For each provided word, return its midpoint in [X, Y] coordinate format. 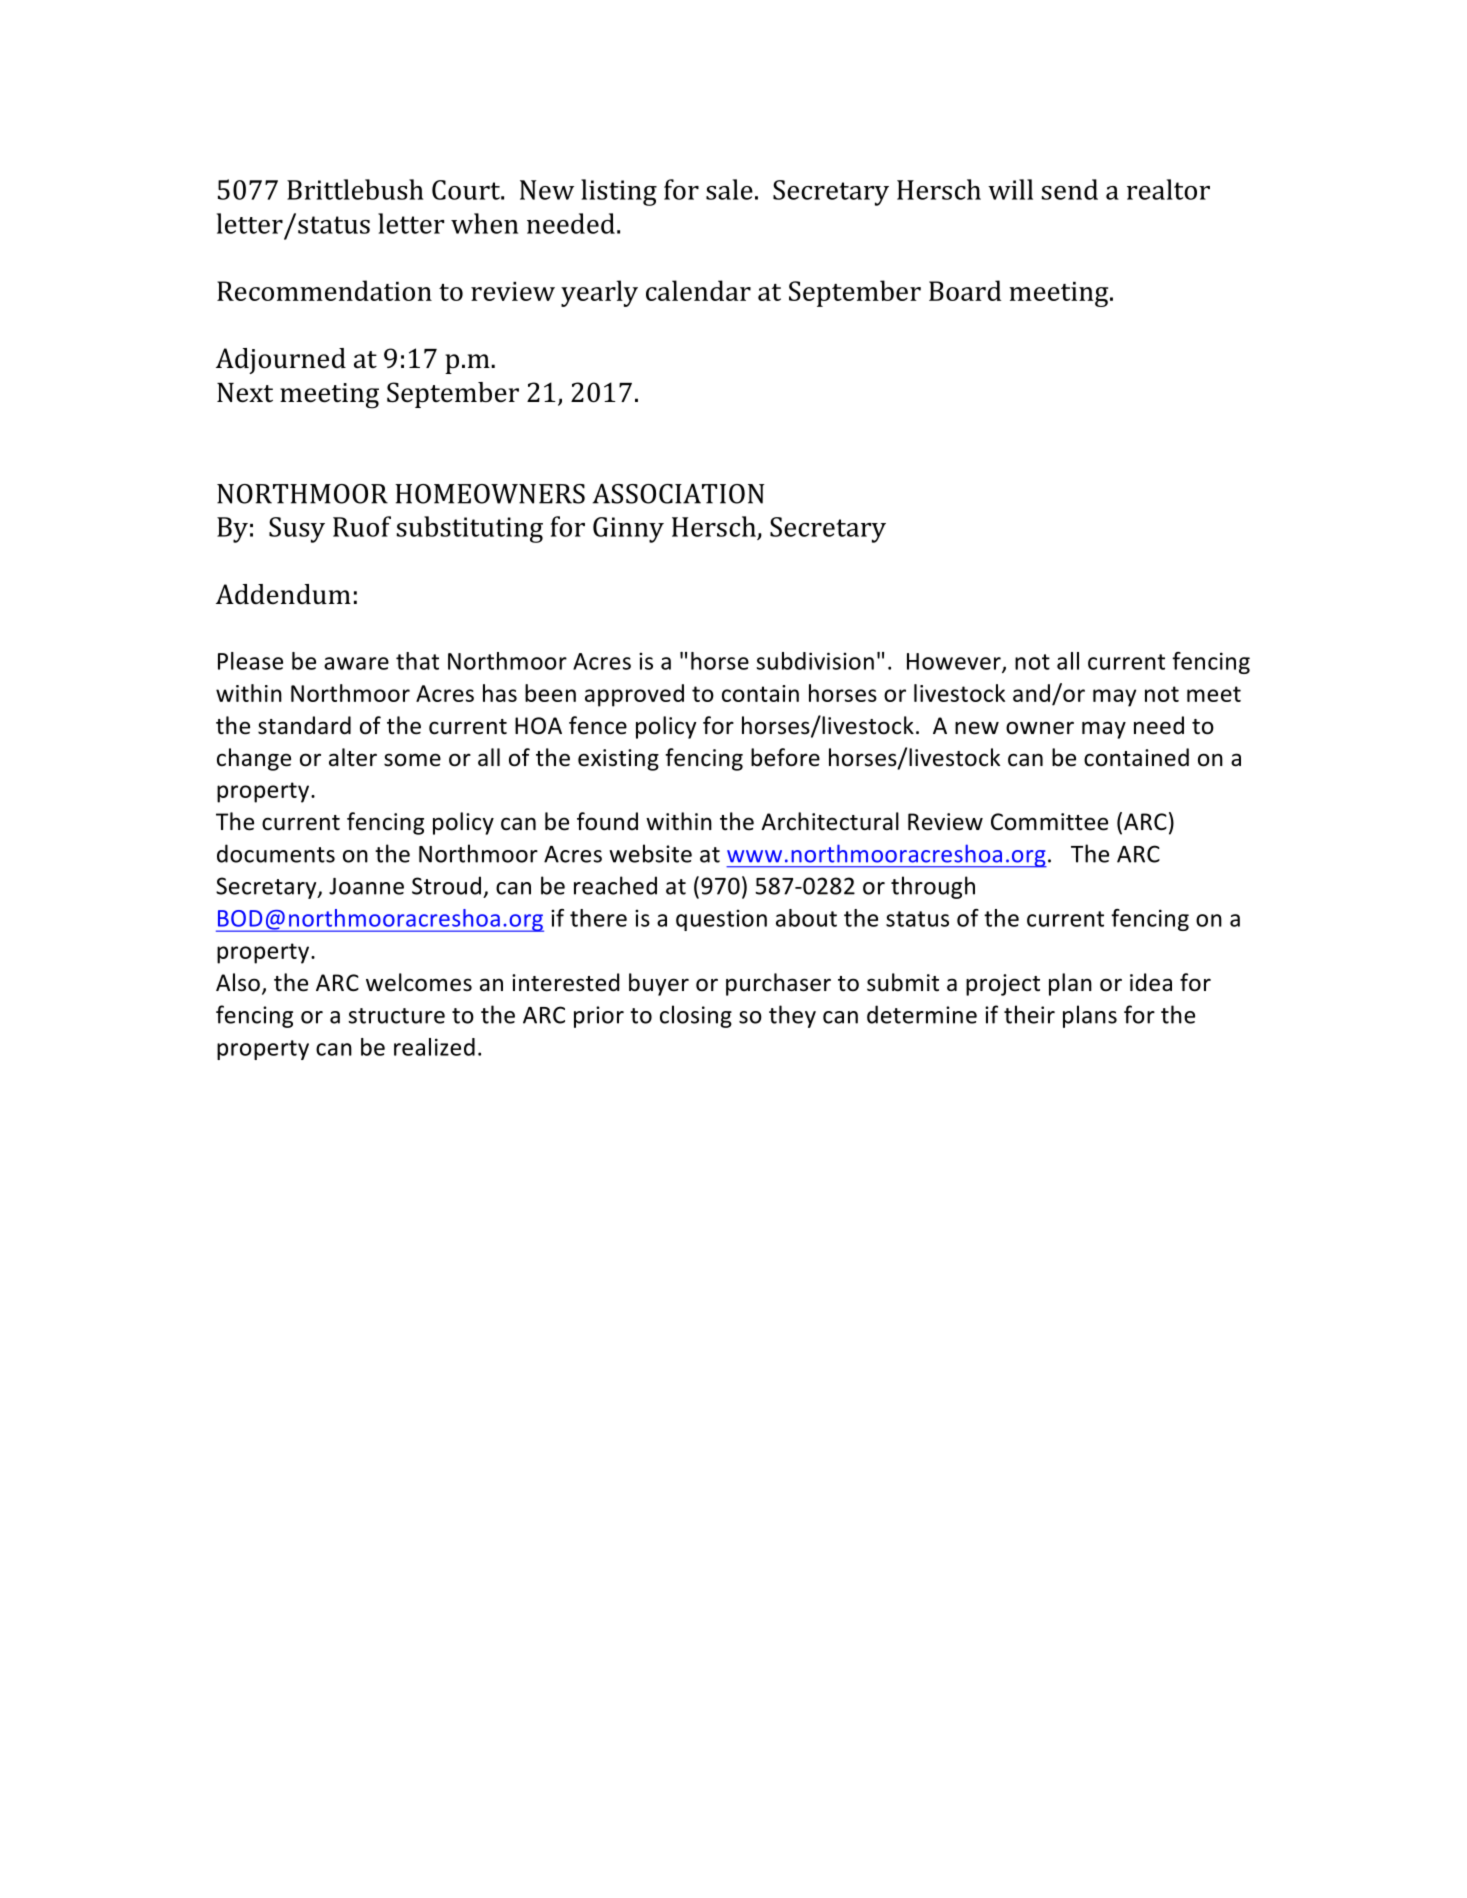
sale [729, 189]
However [955, 662]
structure [396, 1016]
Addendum [283, 594]
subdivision [815, 661]
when [484, 223]
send [1070, 189]
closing [696, 1016]
